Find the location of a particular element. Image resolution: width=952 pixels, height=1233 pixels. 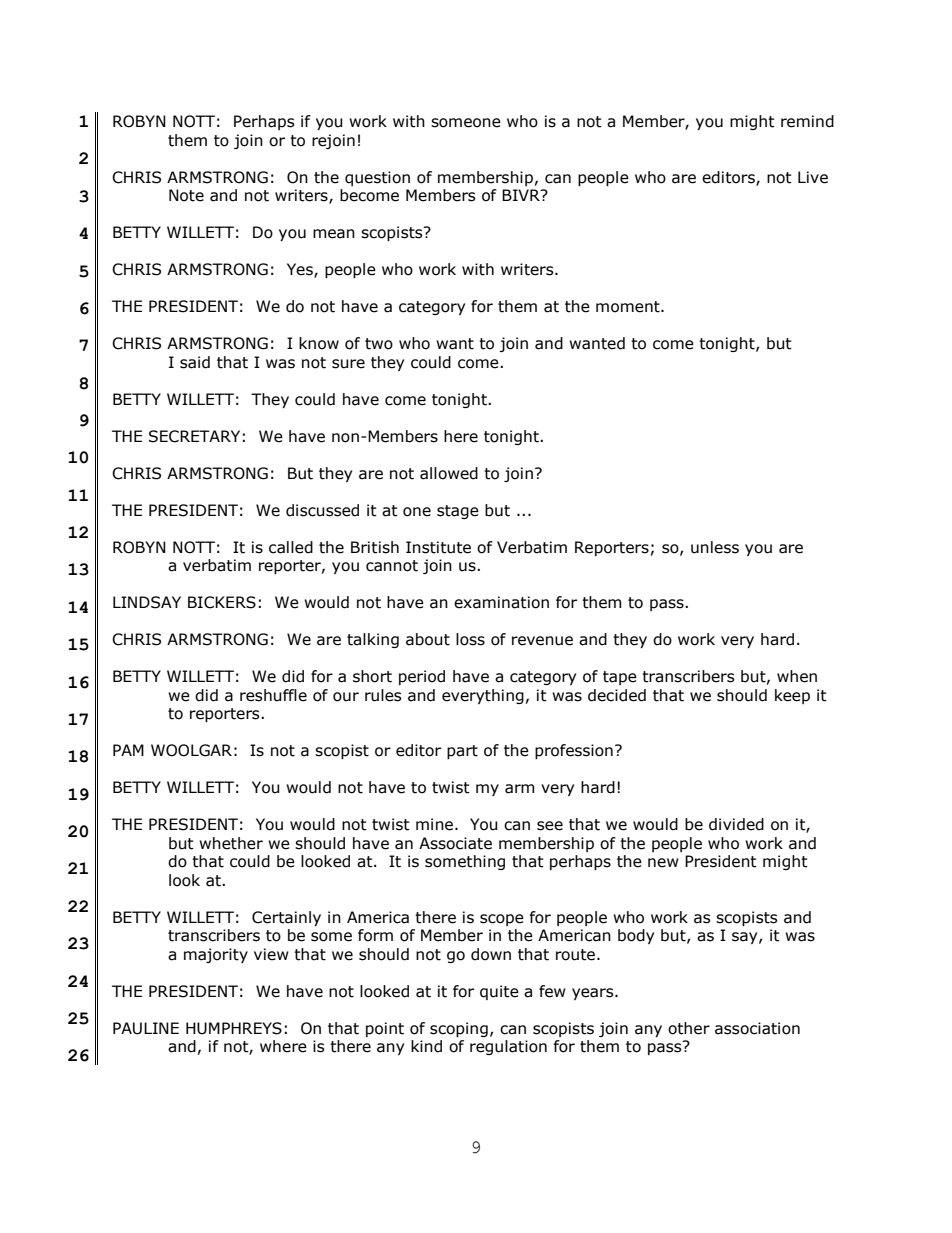

two is located at coordinates (379, 344).
